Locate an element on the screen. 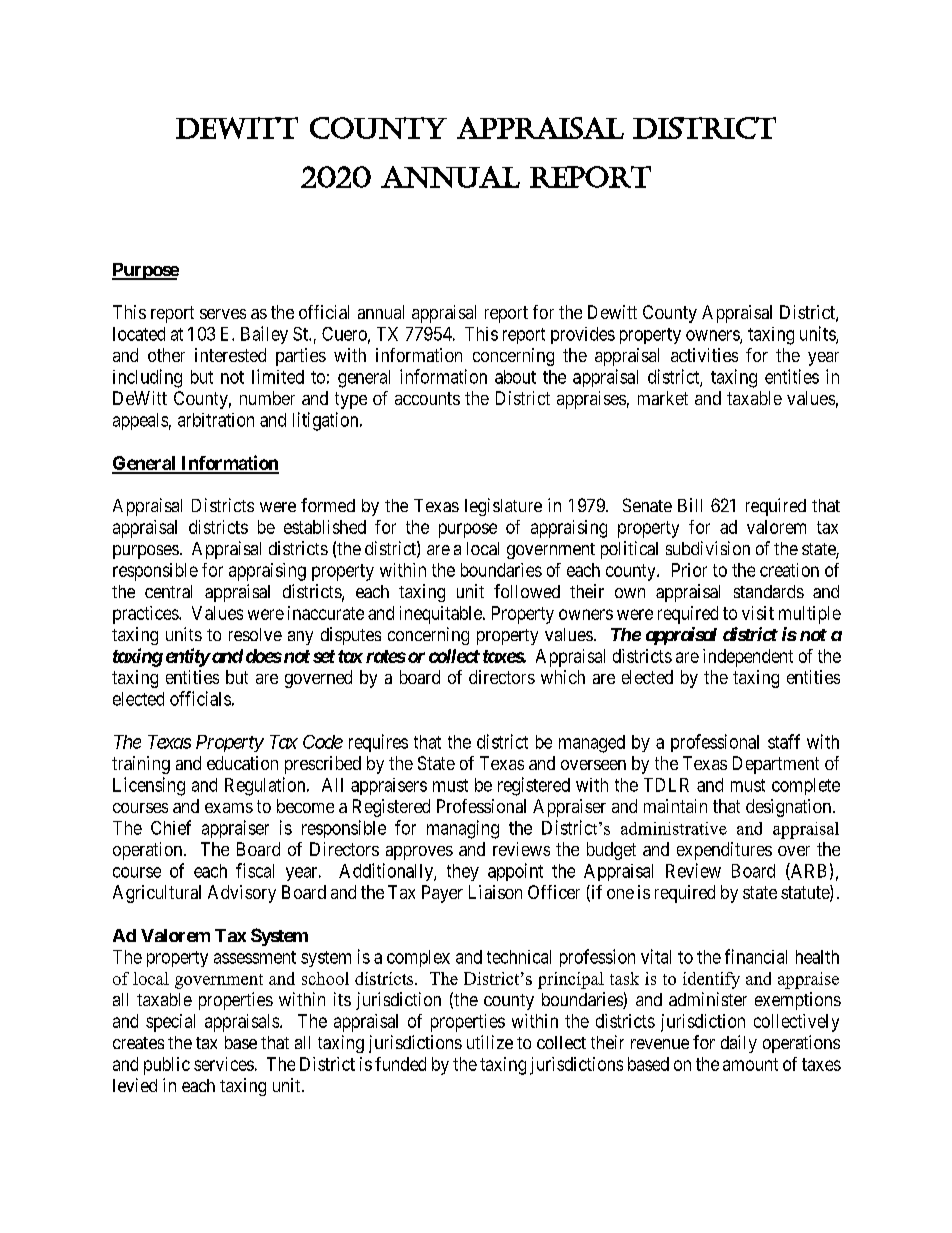 Image resolution: width=952 pixels, height=1233 pixels. services is located at coordinates (224, 1064).
